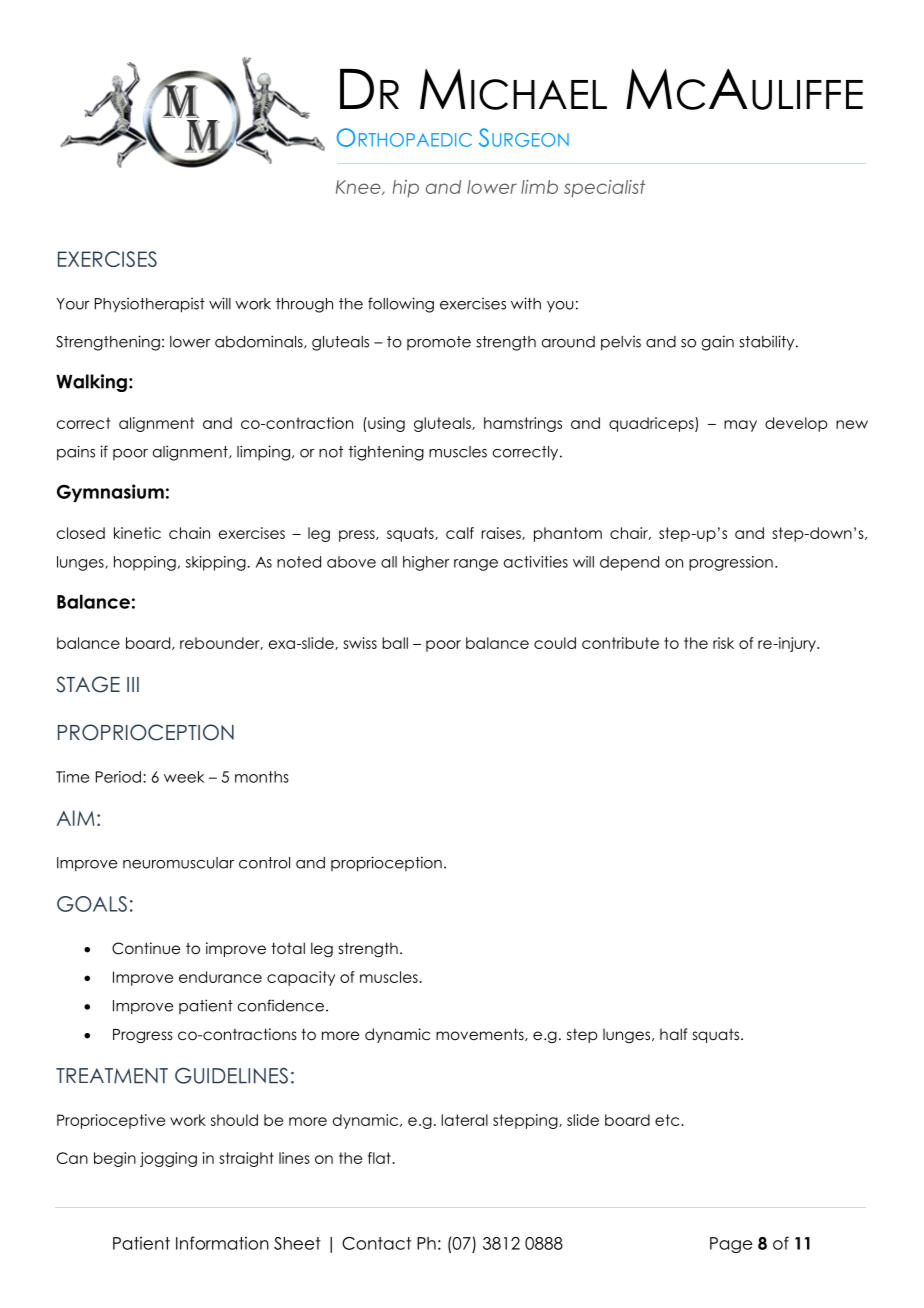 The height and width of the screenshot is (1308, 924). I want to click on half, so click(673, 1034).
